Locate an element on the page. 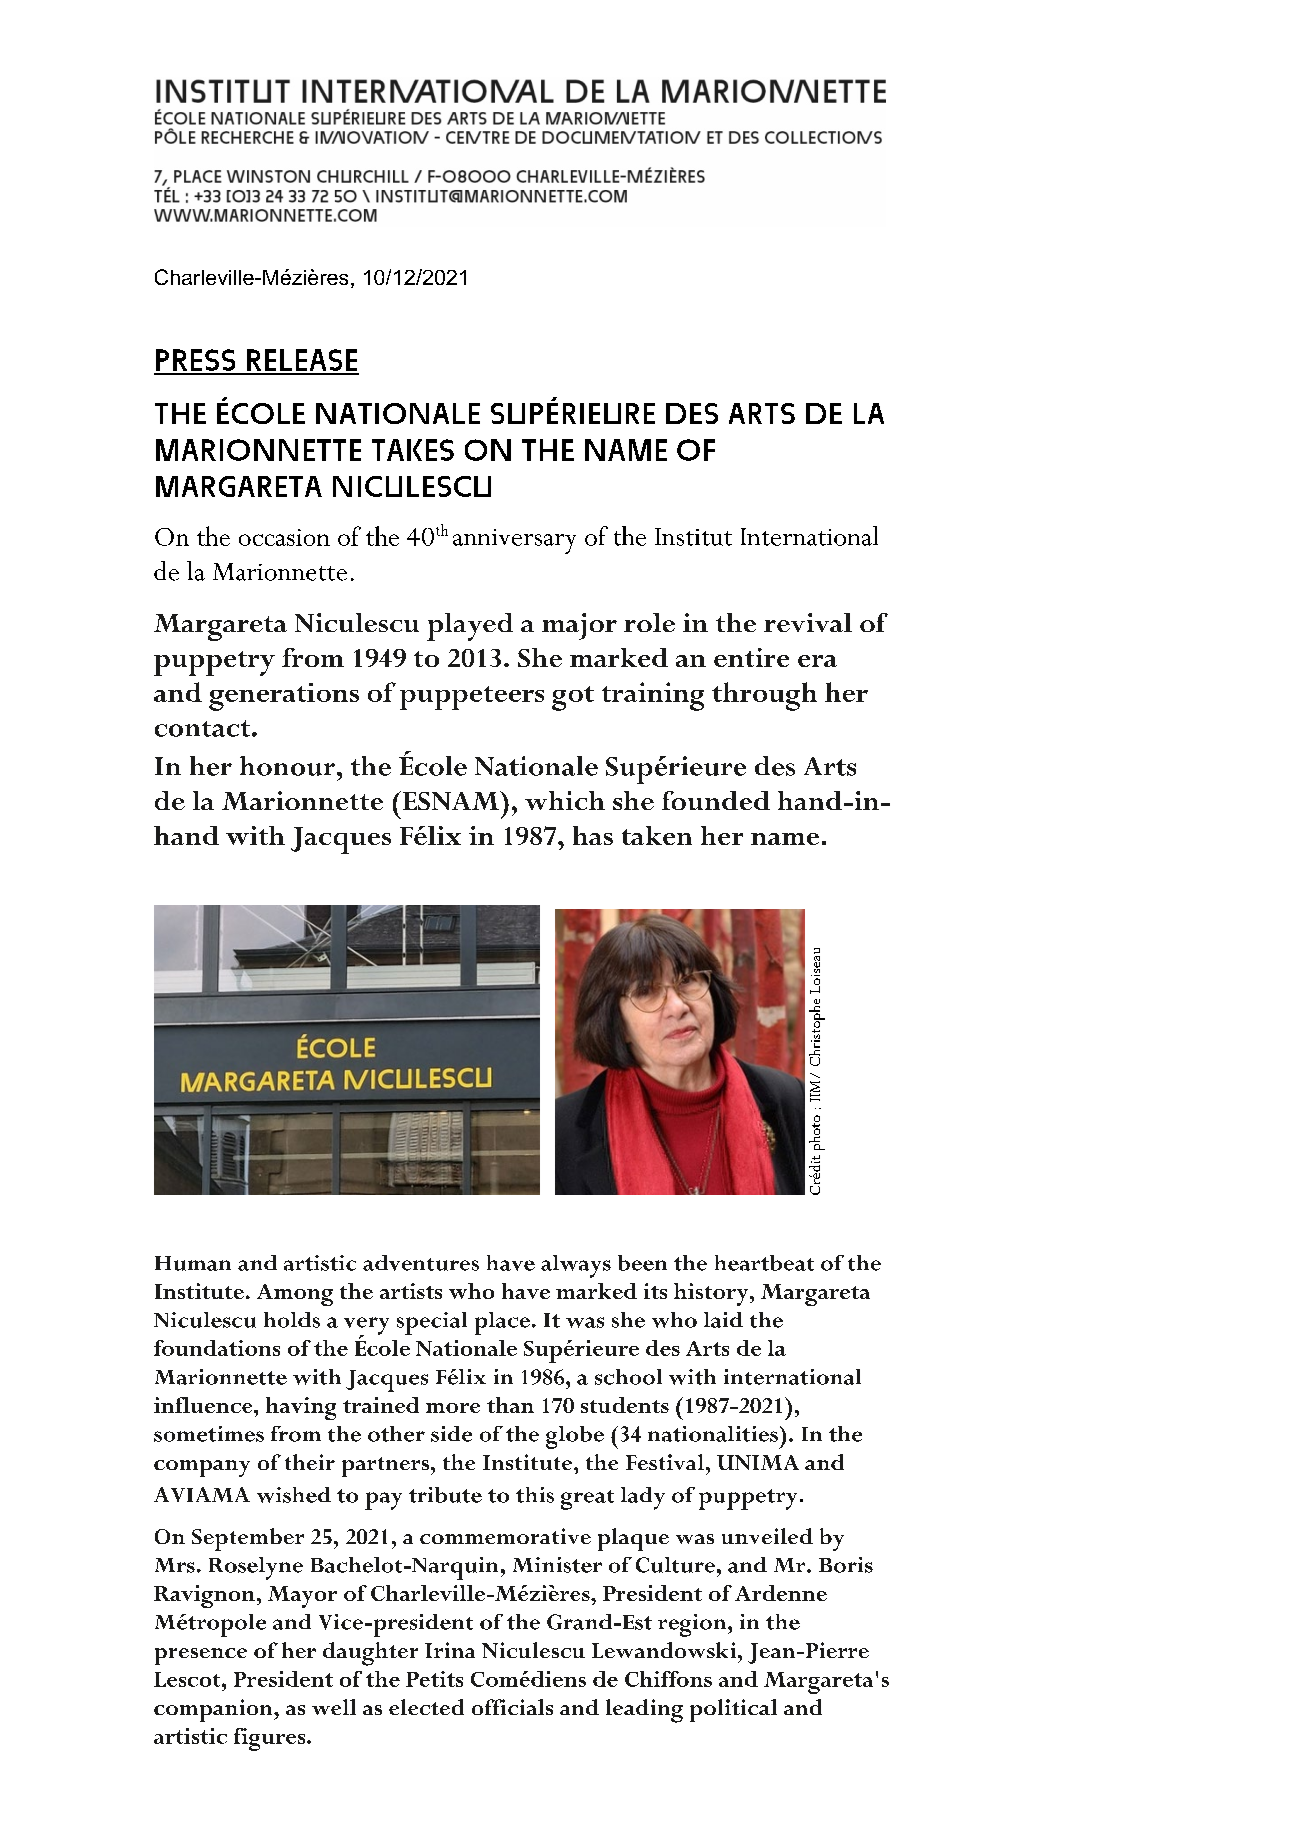 Image resolution: width=1289 pixels, height=1822 pixels. companion is located at coordinates (214, 1710).
